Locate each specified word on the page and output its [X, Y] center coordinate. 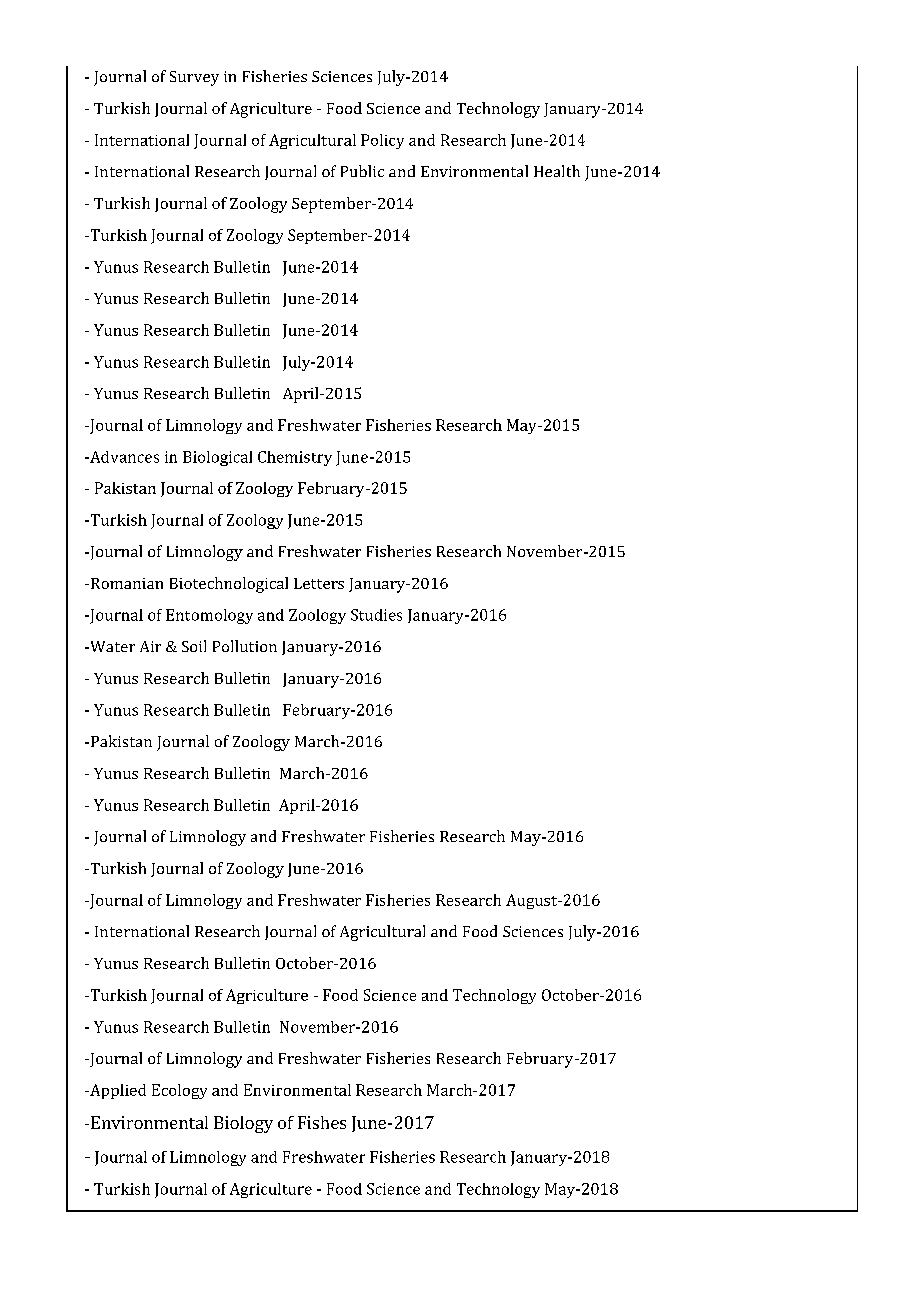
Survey [194, 78]
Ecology [179, 1091]
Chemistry [295, 458]
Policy [382, 141]
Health [557, 171]
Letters [319, 583]
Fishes [322, 1122]
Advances [123, 457]
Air [150, 646]
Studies [376, 615]
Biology [243, 1124]
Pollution [245, 646]
